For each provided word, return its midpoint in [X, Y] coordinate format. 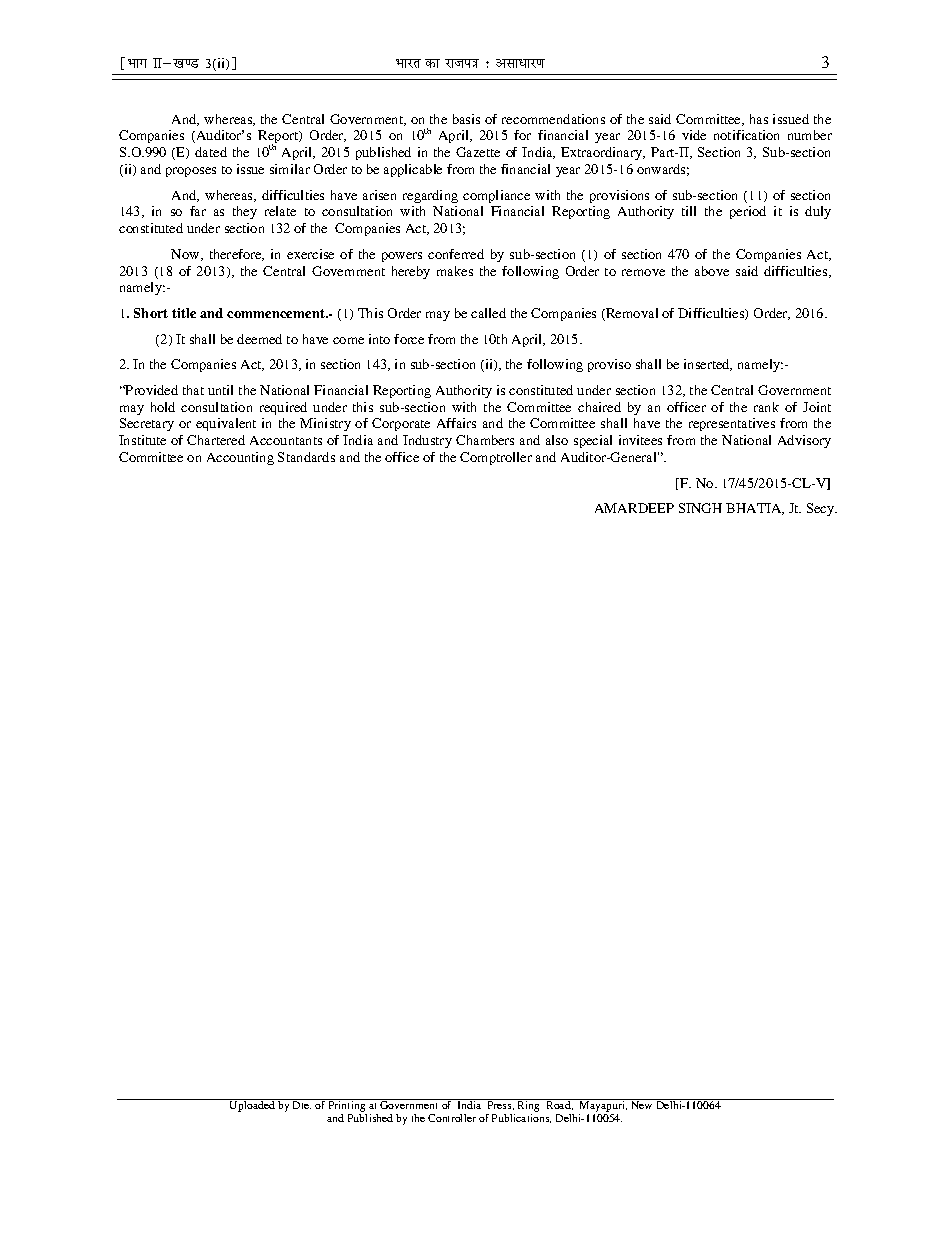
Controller [452, 1118]
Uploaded [252, 1105]
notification [746, 135]
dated [211, 152]
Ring [529, 1107]
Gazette [478, 152]
